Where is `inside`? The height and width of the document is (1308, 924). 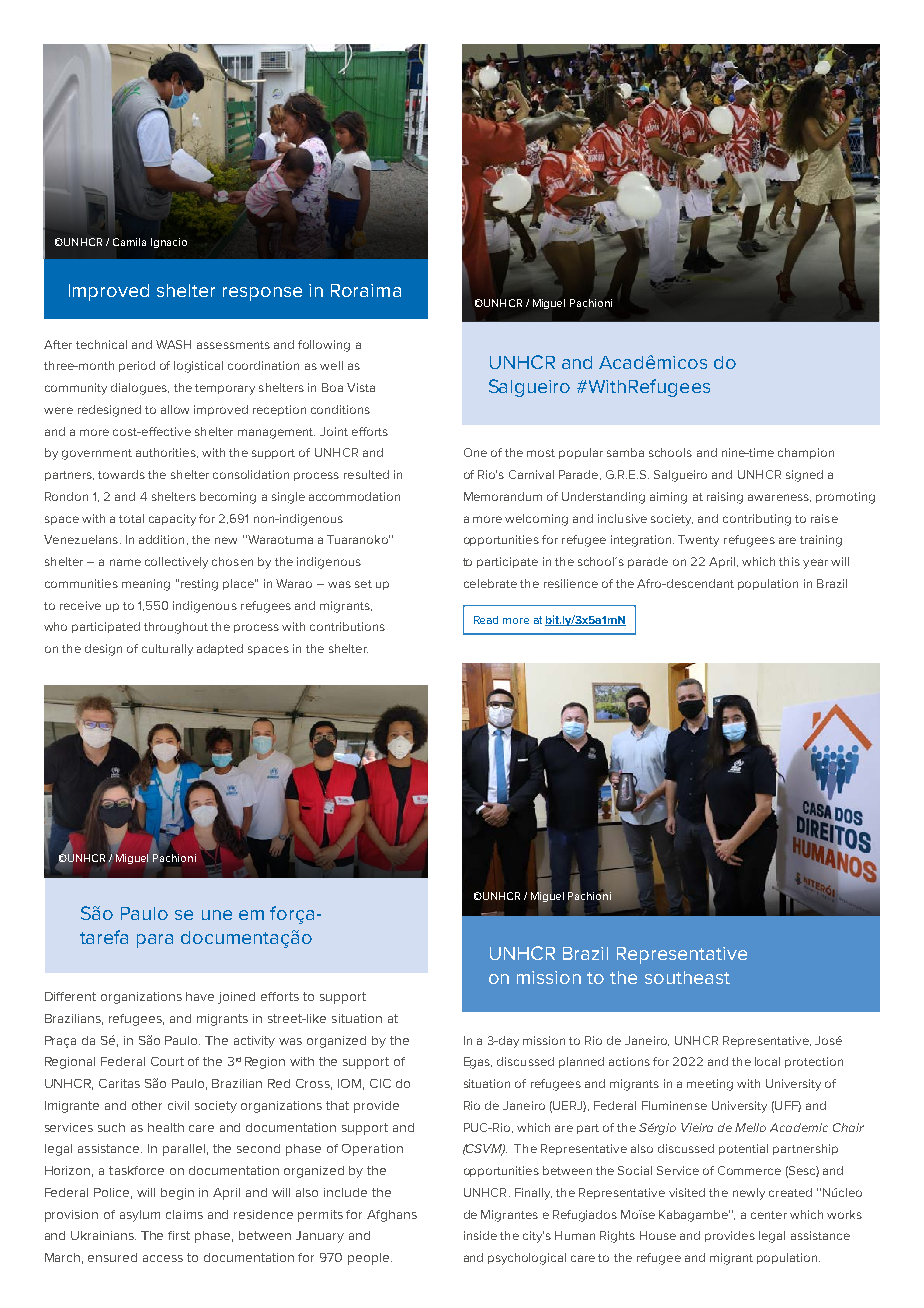 inside is located at coordinates (480, 1235).
